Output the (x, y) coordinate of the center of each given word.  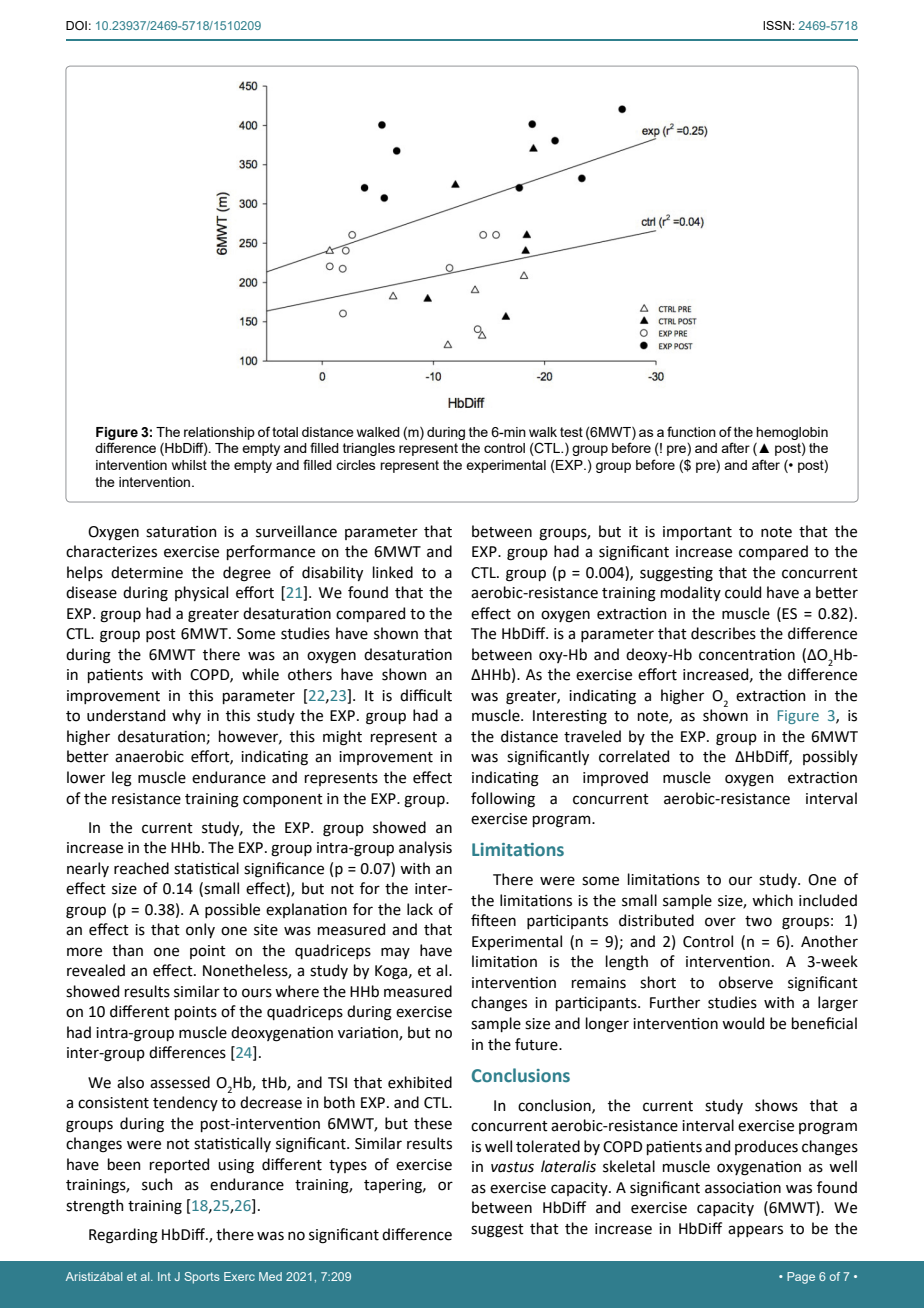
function (691, 431)
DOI (76, 25)
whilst (189, 465)
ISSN (778, 25)
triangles (369, 449)
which (772, 900)
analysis (425, 848)
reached (141, 868)
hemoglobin (792, 433)
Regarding (123, 1236)
